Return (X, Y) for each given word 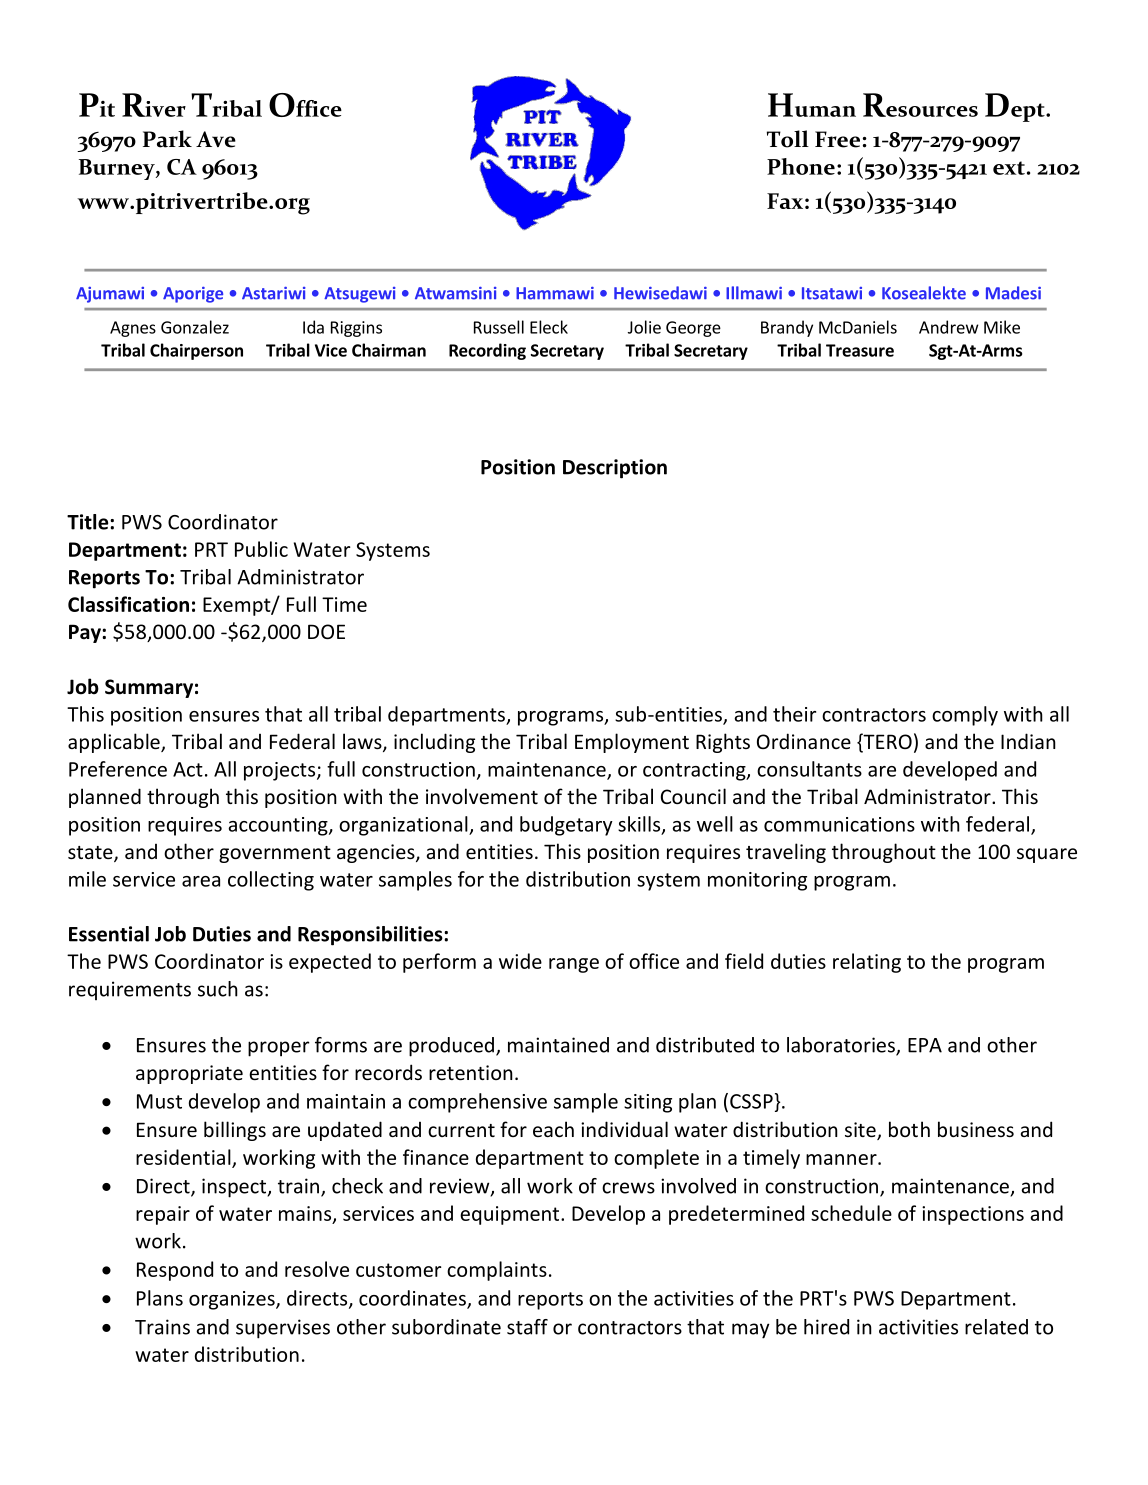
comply (965, 716)
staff (527, 1327)
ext (1009, 168)
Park (167, 139)
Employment (632, 743)
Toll (788, 139)
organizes (233, 1300)
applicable (115, 743)
